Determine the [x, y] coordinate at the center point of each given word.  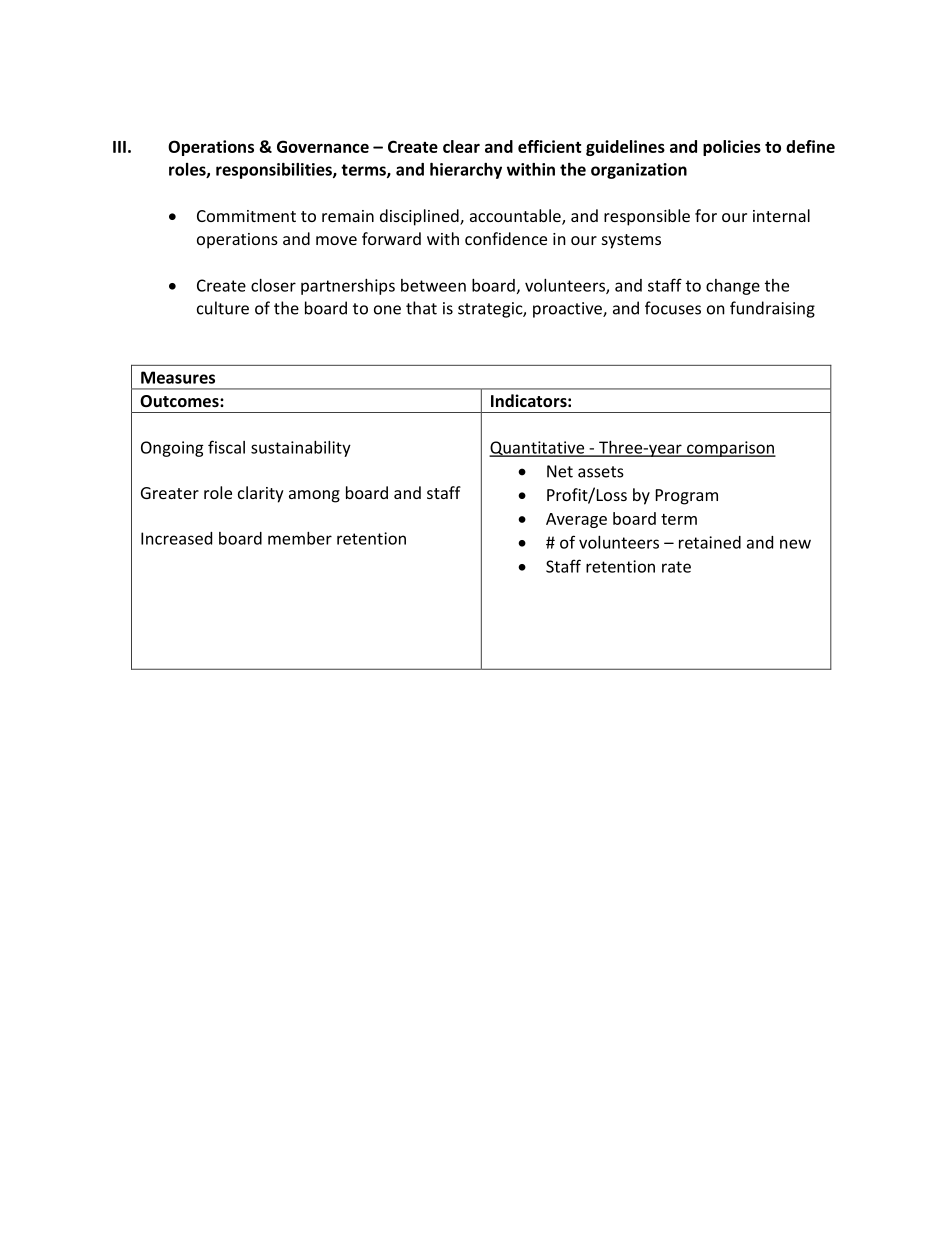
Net [560, 471]
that [421, 308]
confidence [506, 238]
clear [461, 146]
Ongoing [172, 449]
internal [781, 215]
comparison [730, 449]
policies [732, 148]
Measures [178, 377]
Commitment [246, 216]
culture [223, 308]
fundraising [772, 309]
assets [601, 472]
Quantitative [538, 449]
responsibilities [275, 171]
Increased [176, 538]
